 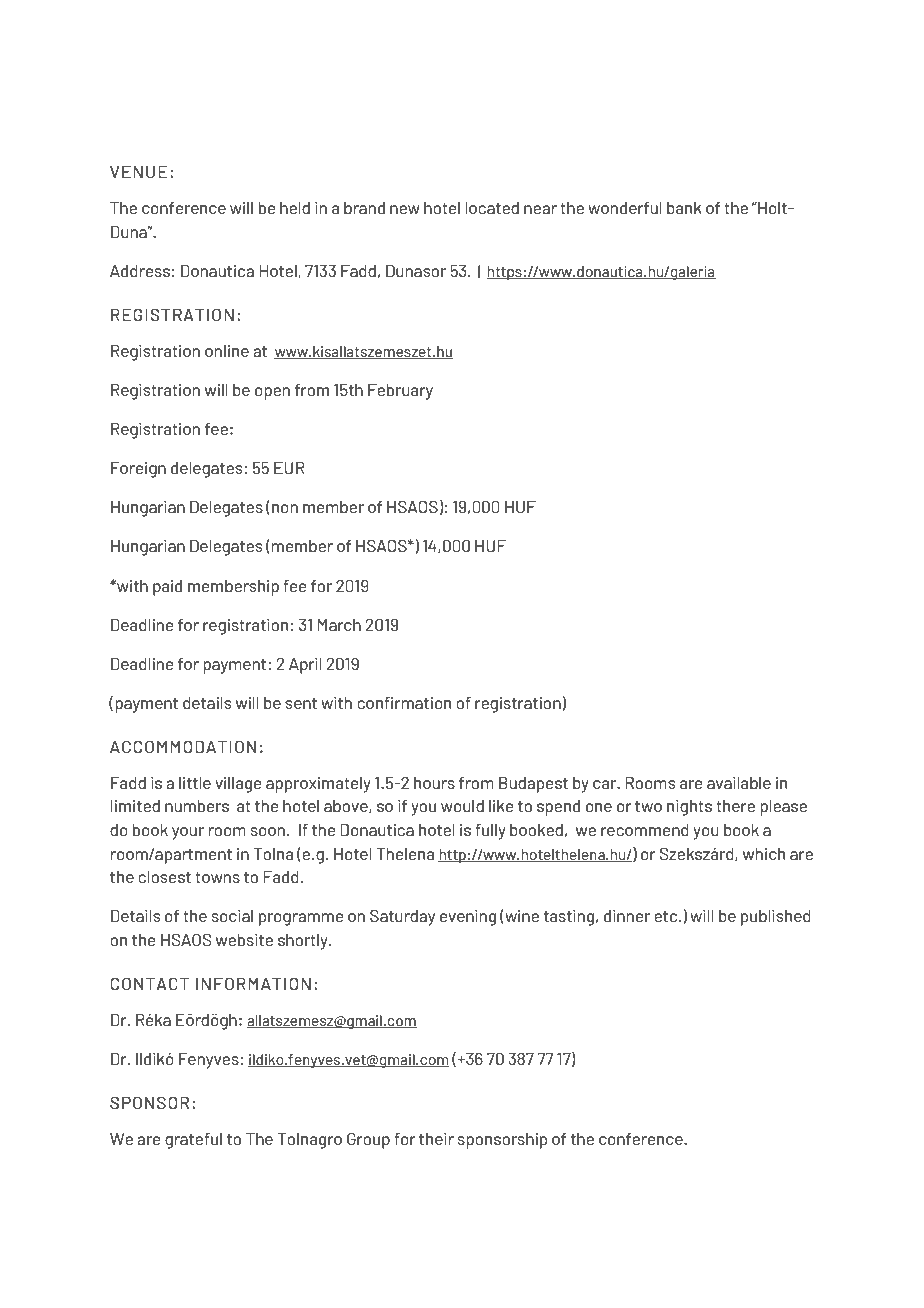 What do you see at coordinates (232, 916) in the page?
I see `social` at bounding box center [232, 916].
